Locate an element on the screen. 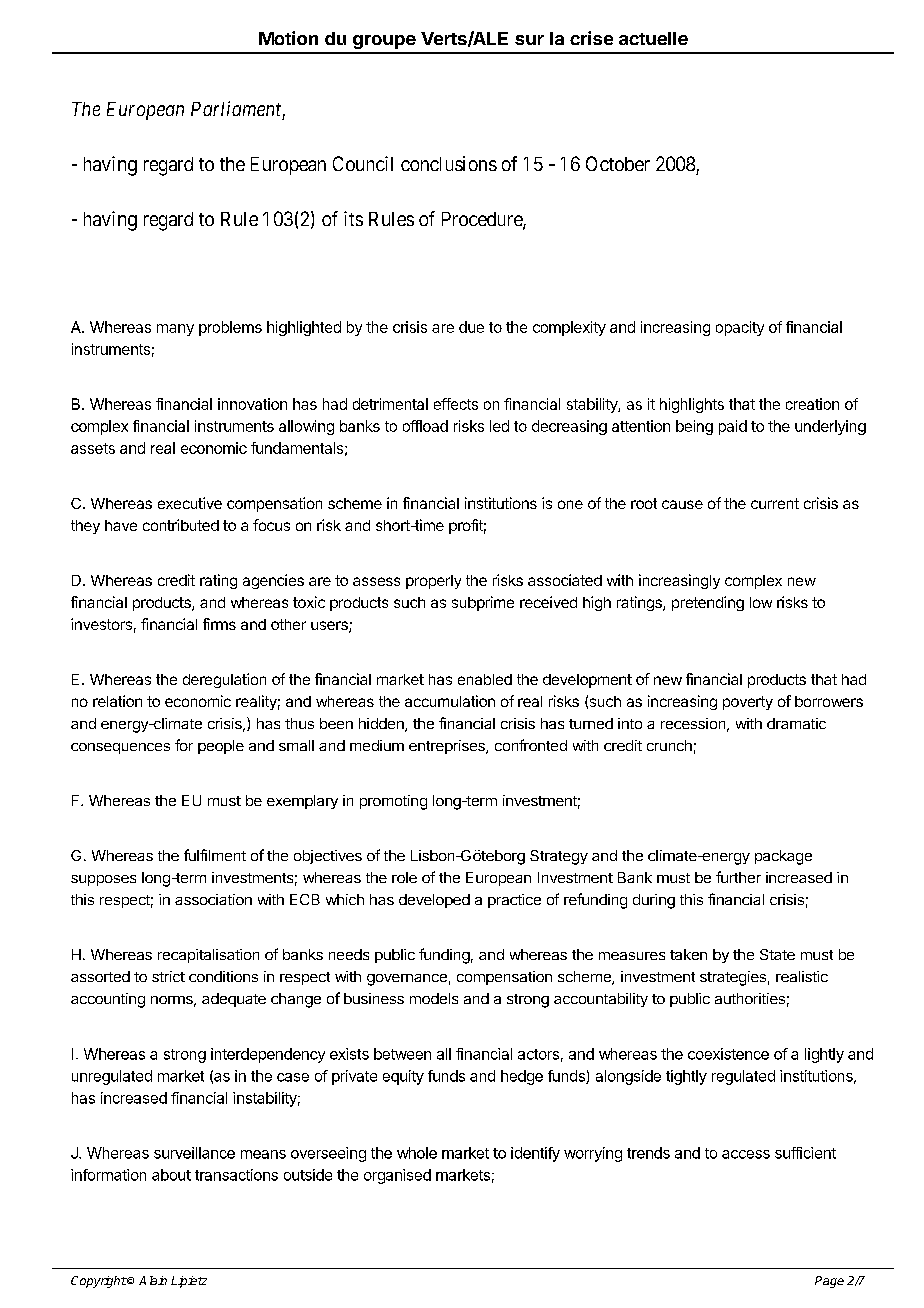  conclusions is located at coordinates (449, 163).
